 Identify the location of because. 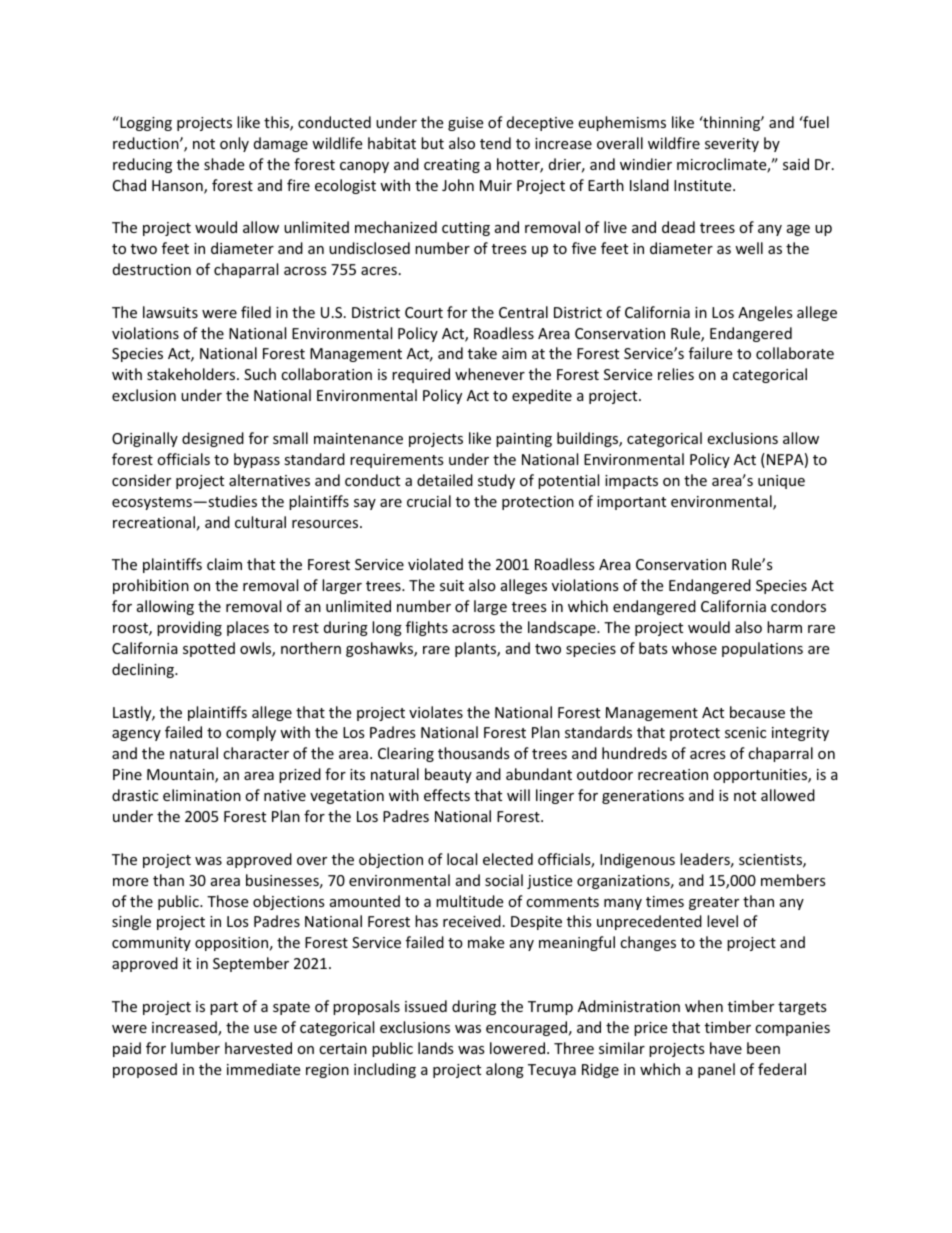
(757, 712).
